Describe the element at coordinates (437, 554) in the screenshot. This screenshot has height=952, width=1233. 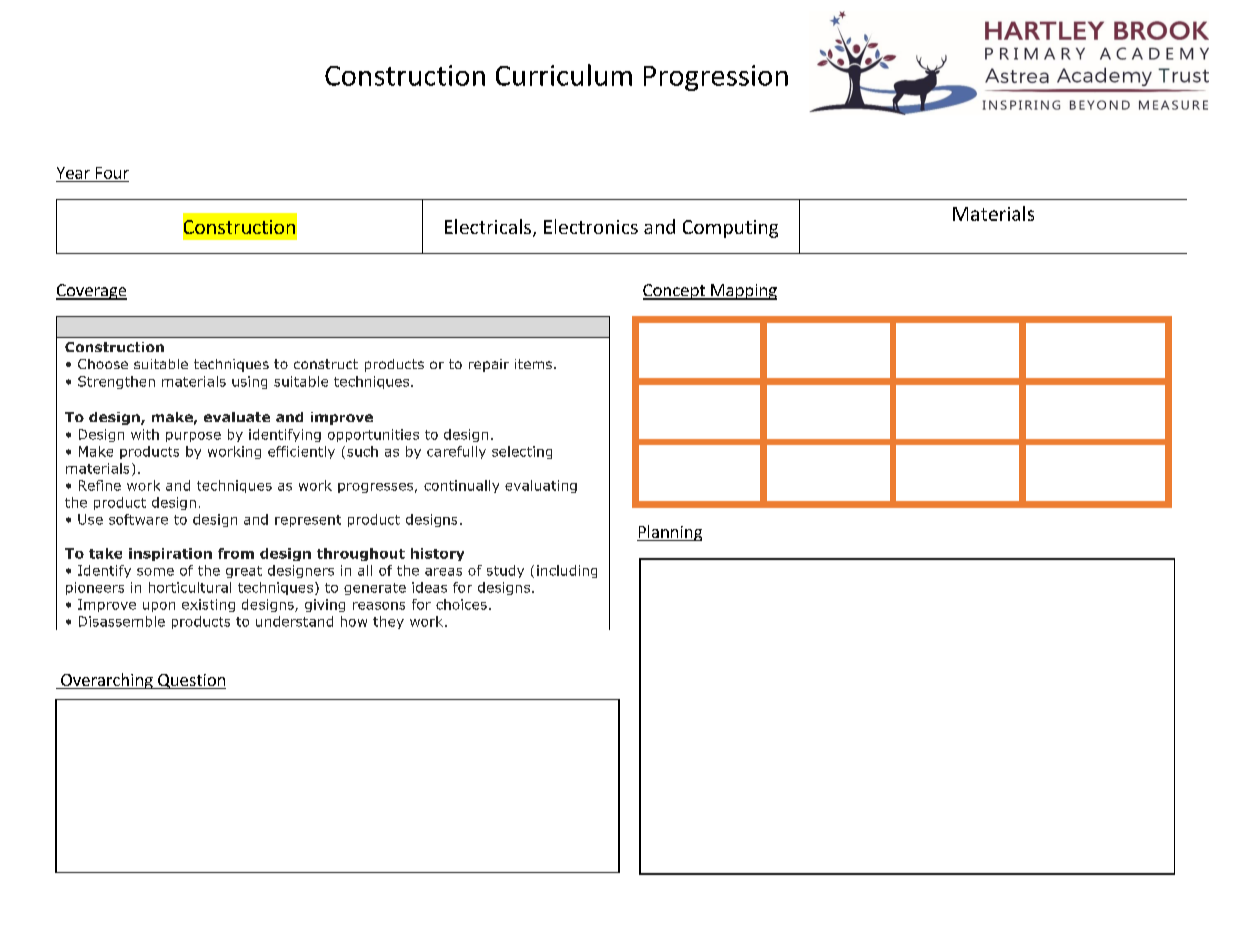
I see `history` at that location.
